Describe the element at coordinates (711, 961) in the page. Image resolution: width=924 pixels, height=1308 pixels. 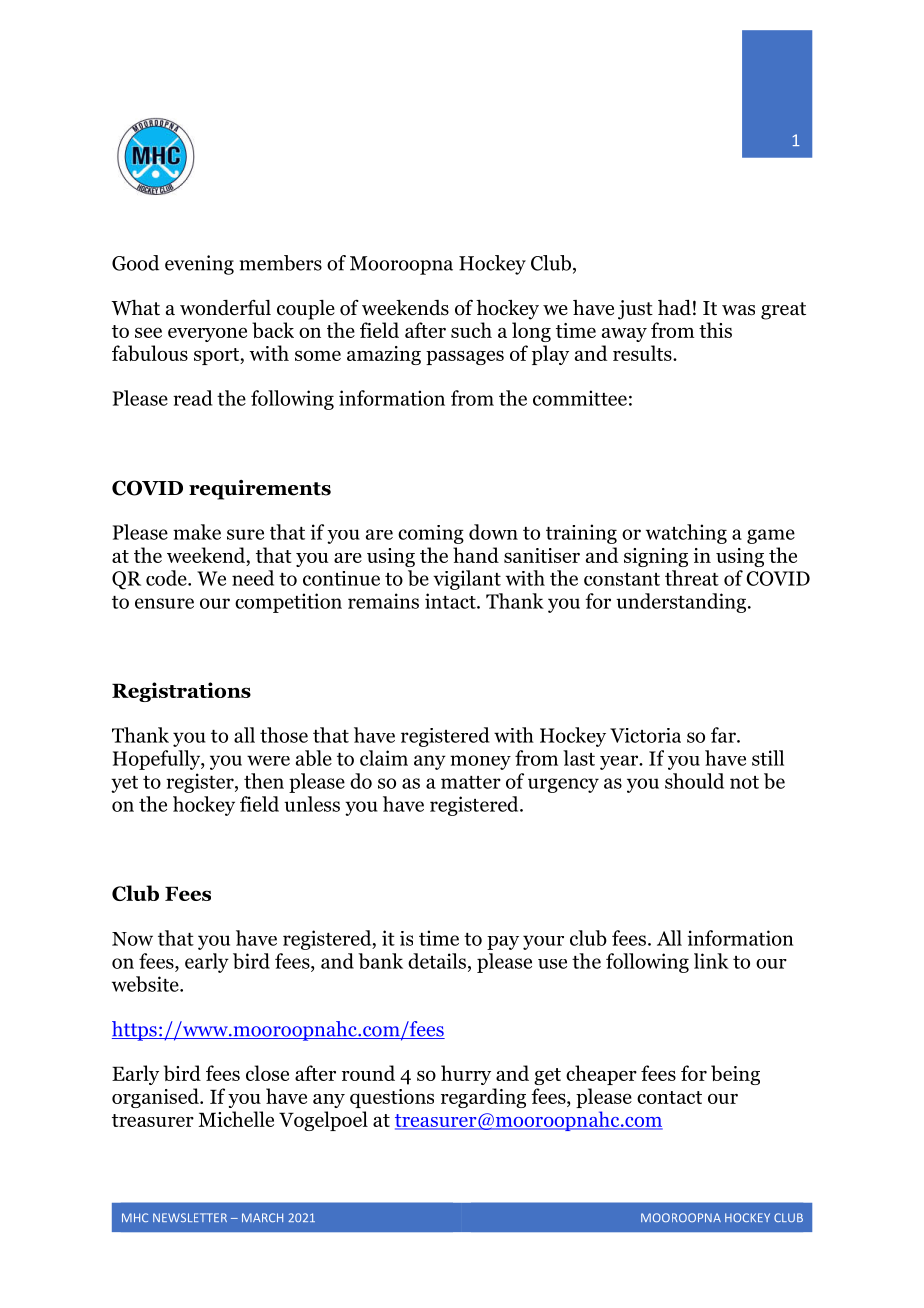
I see `link` at that location.
